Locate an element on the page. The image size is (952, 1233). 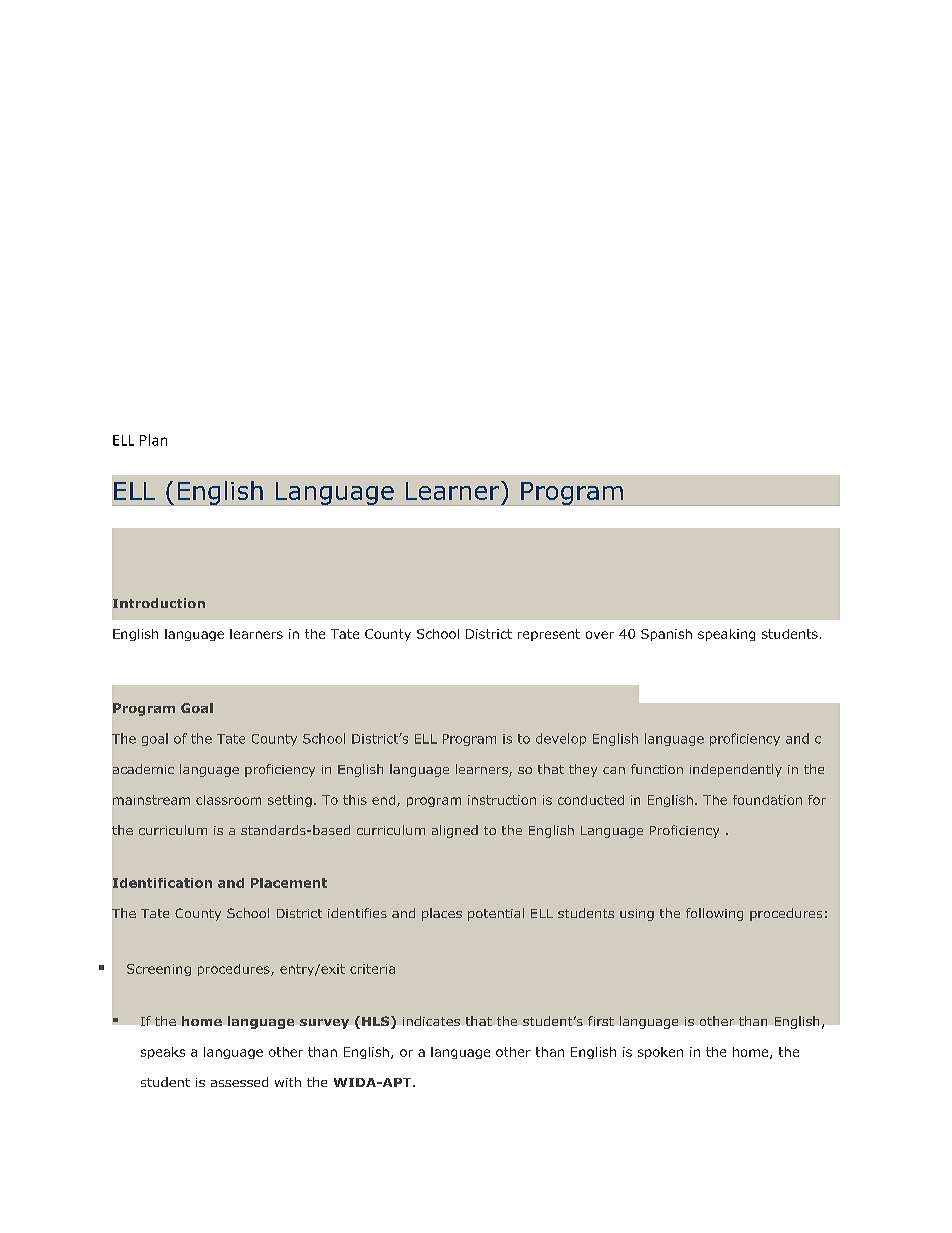
classroom is located at coordinates (228, 800).
